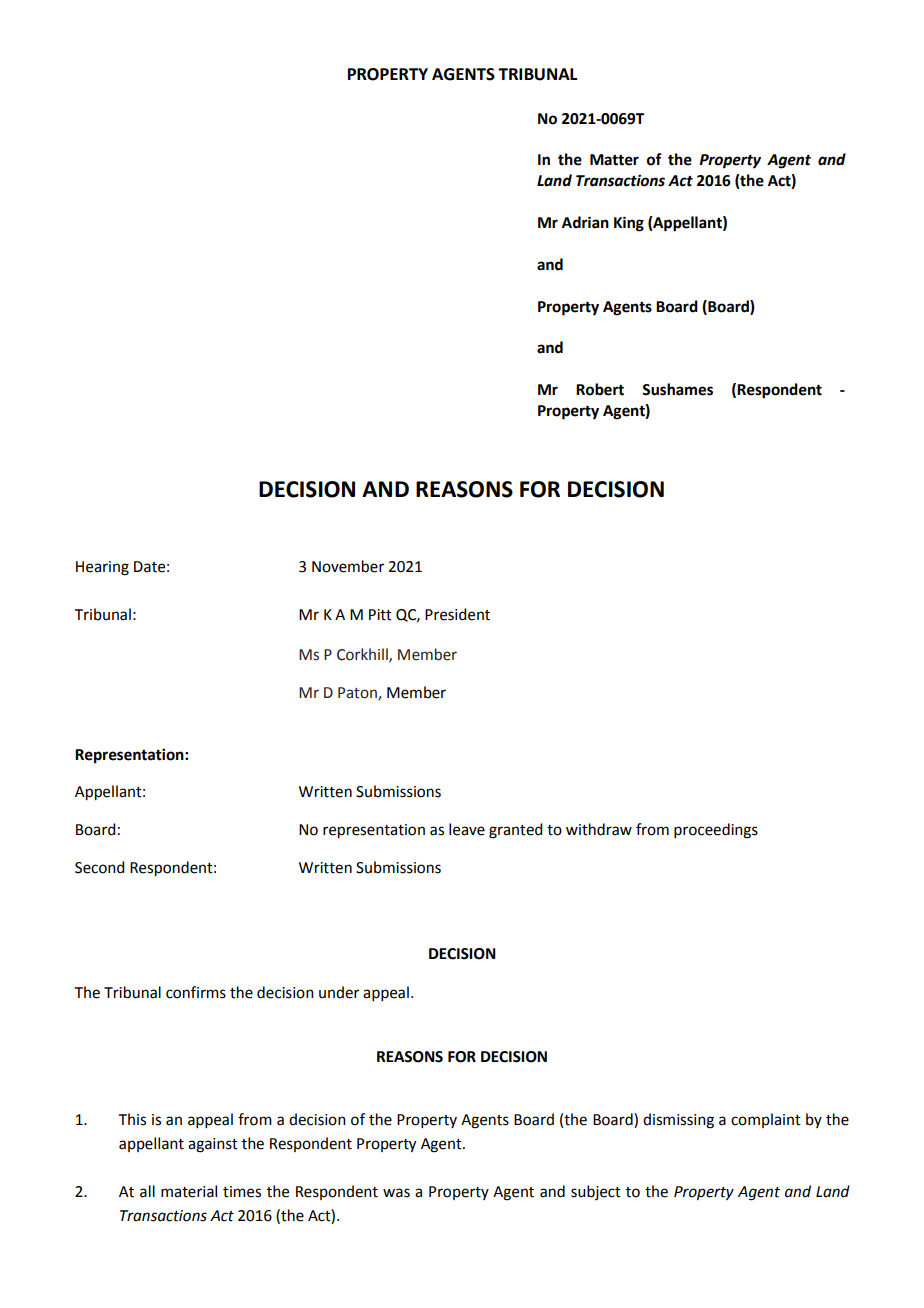 This page has width=924, height=1308. Describe the element at coordinates (629, 224) in the page. I see `King` at that location.
